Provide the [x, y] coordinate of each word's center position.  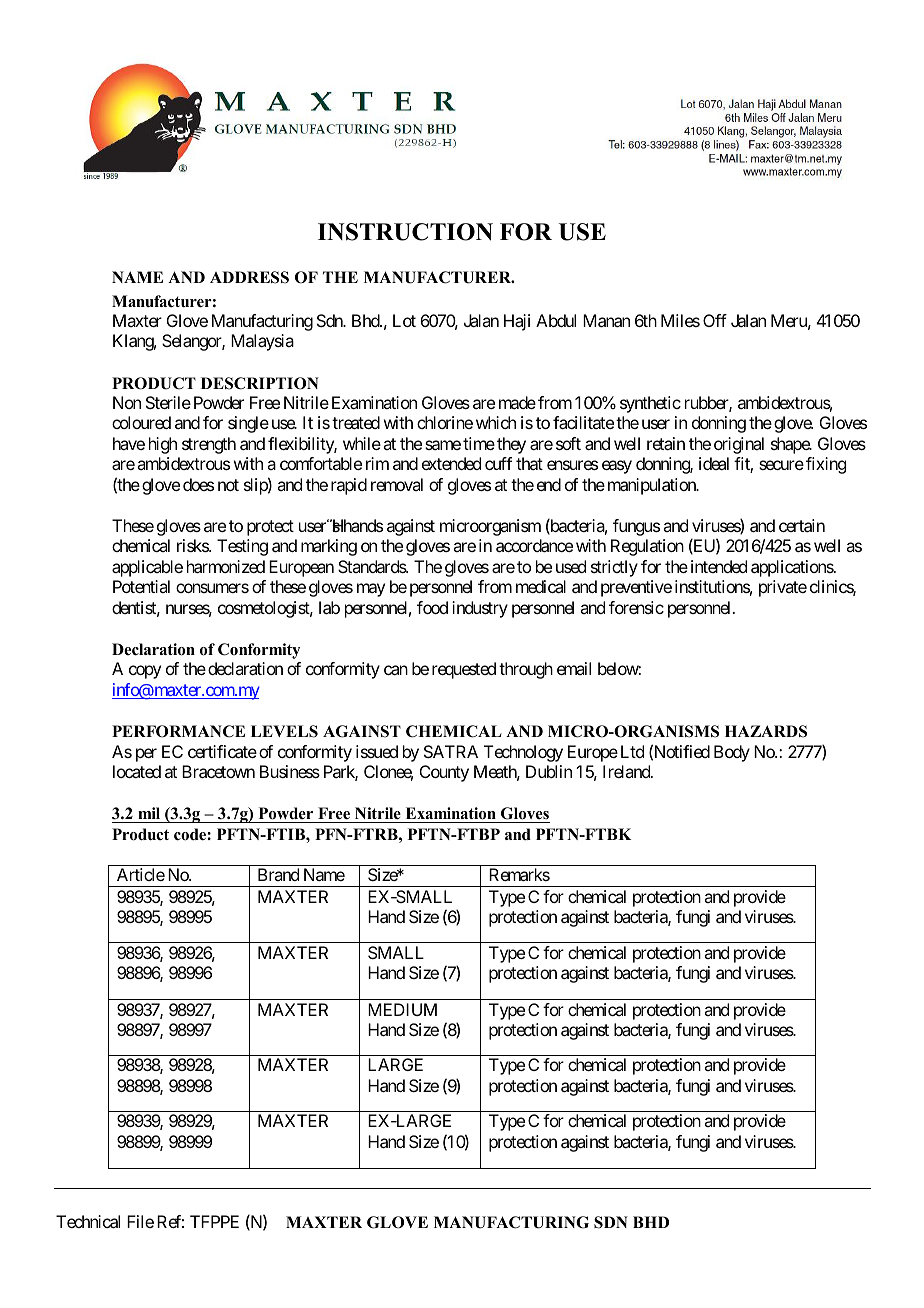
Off [715, 320]
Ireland [627, 771]
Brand [278, 874]
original [739, 445]
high [163, 445]
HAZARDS [766, 731]
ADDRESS [249, 277]
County [444, 773]
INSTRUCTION [405, 232]
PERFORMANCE [178, 731]
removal [397, 484]
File [140, 1221]
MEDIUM [402, 1009]
